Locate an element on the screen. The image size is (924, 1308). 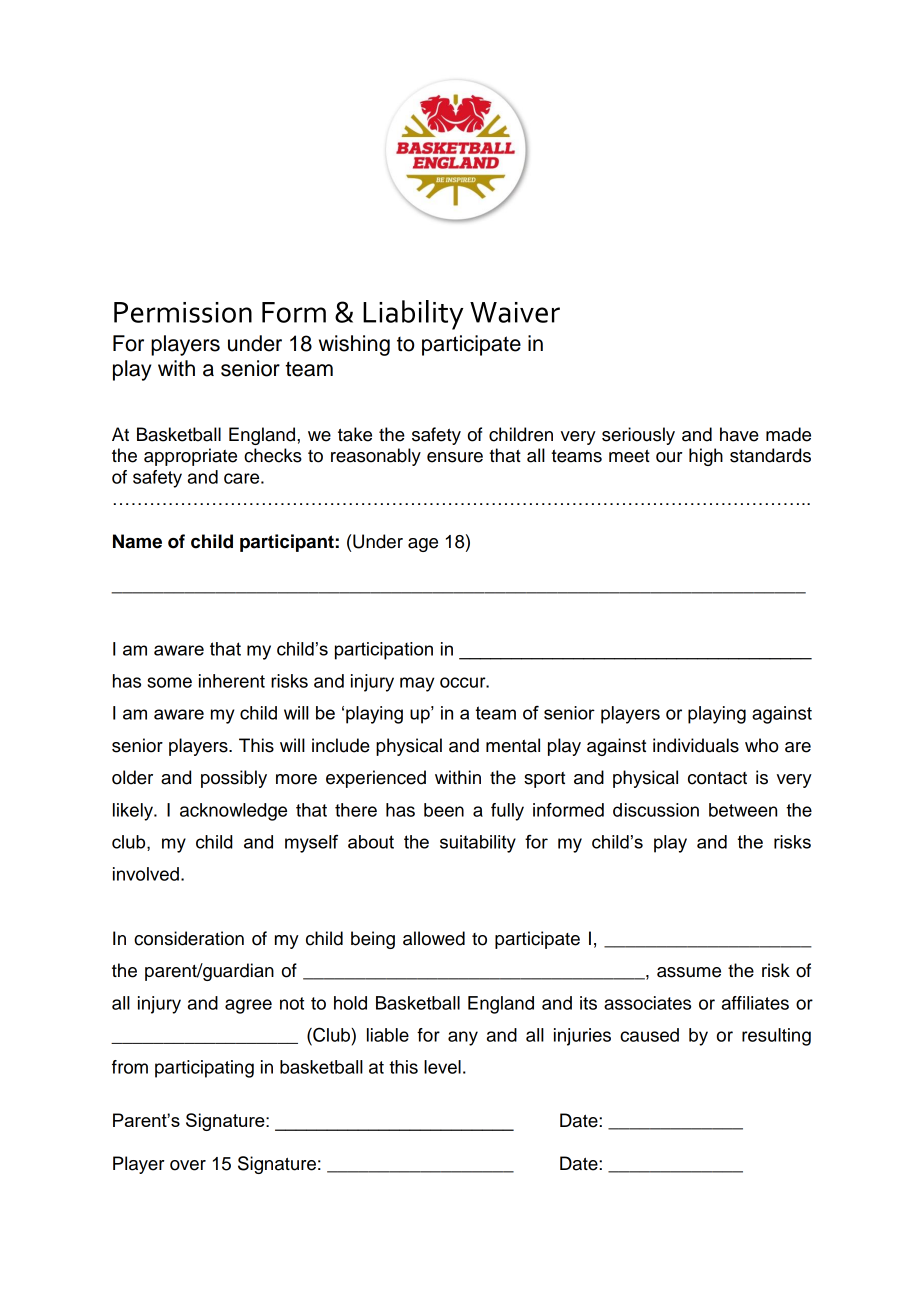
individuals is located at coordinates (696, 745).
